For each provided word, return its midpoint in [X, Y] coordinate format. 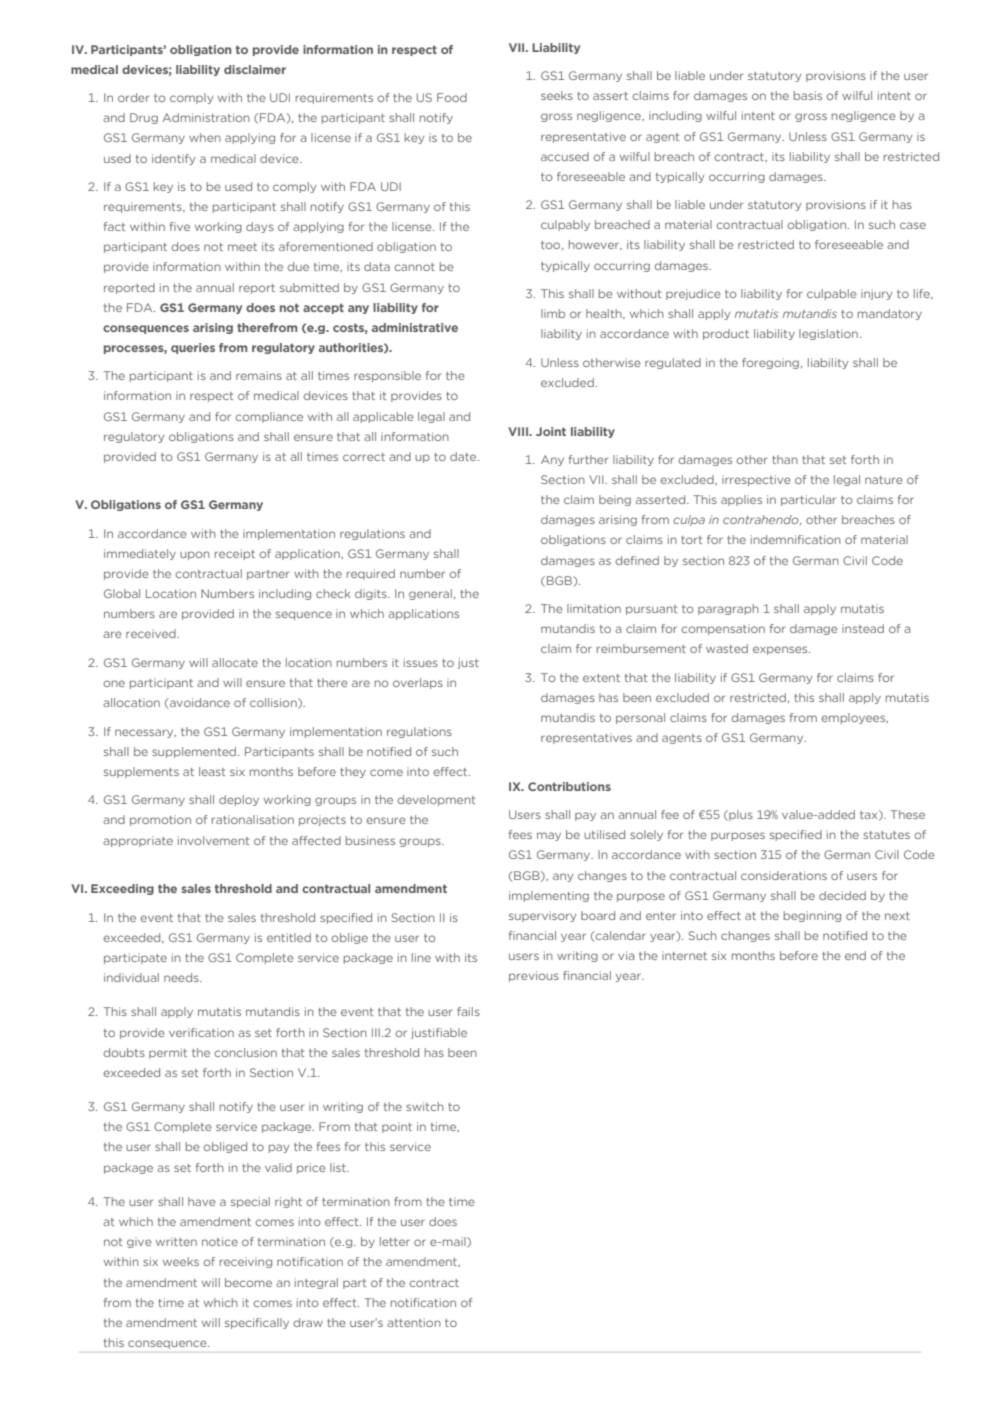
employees [854, 718]
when [205, 137]
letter [395, 1241]
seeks [557, 95]
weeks [181, 1261]
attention [414, 1322]
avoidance [199, 703]
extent [601, 678]
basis [808, 95]
